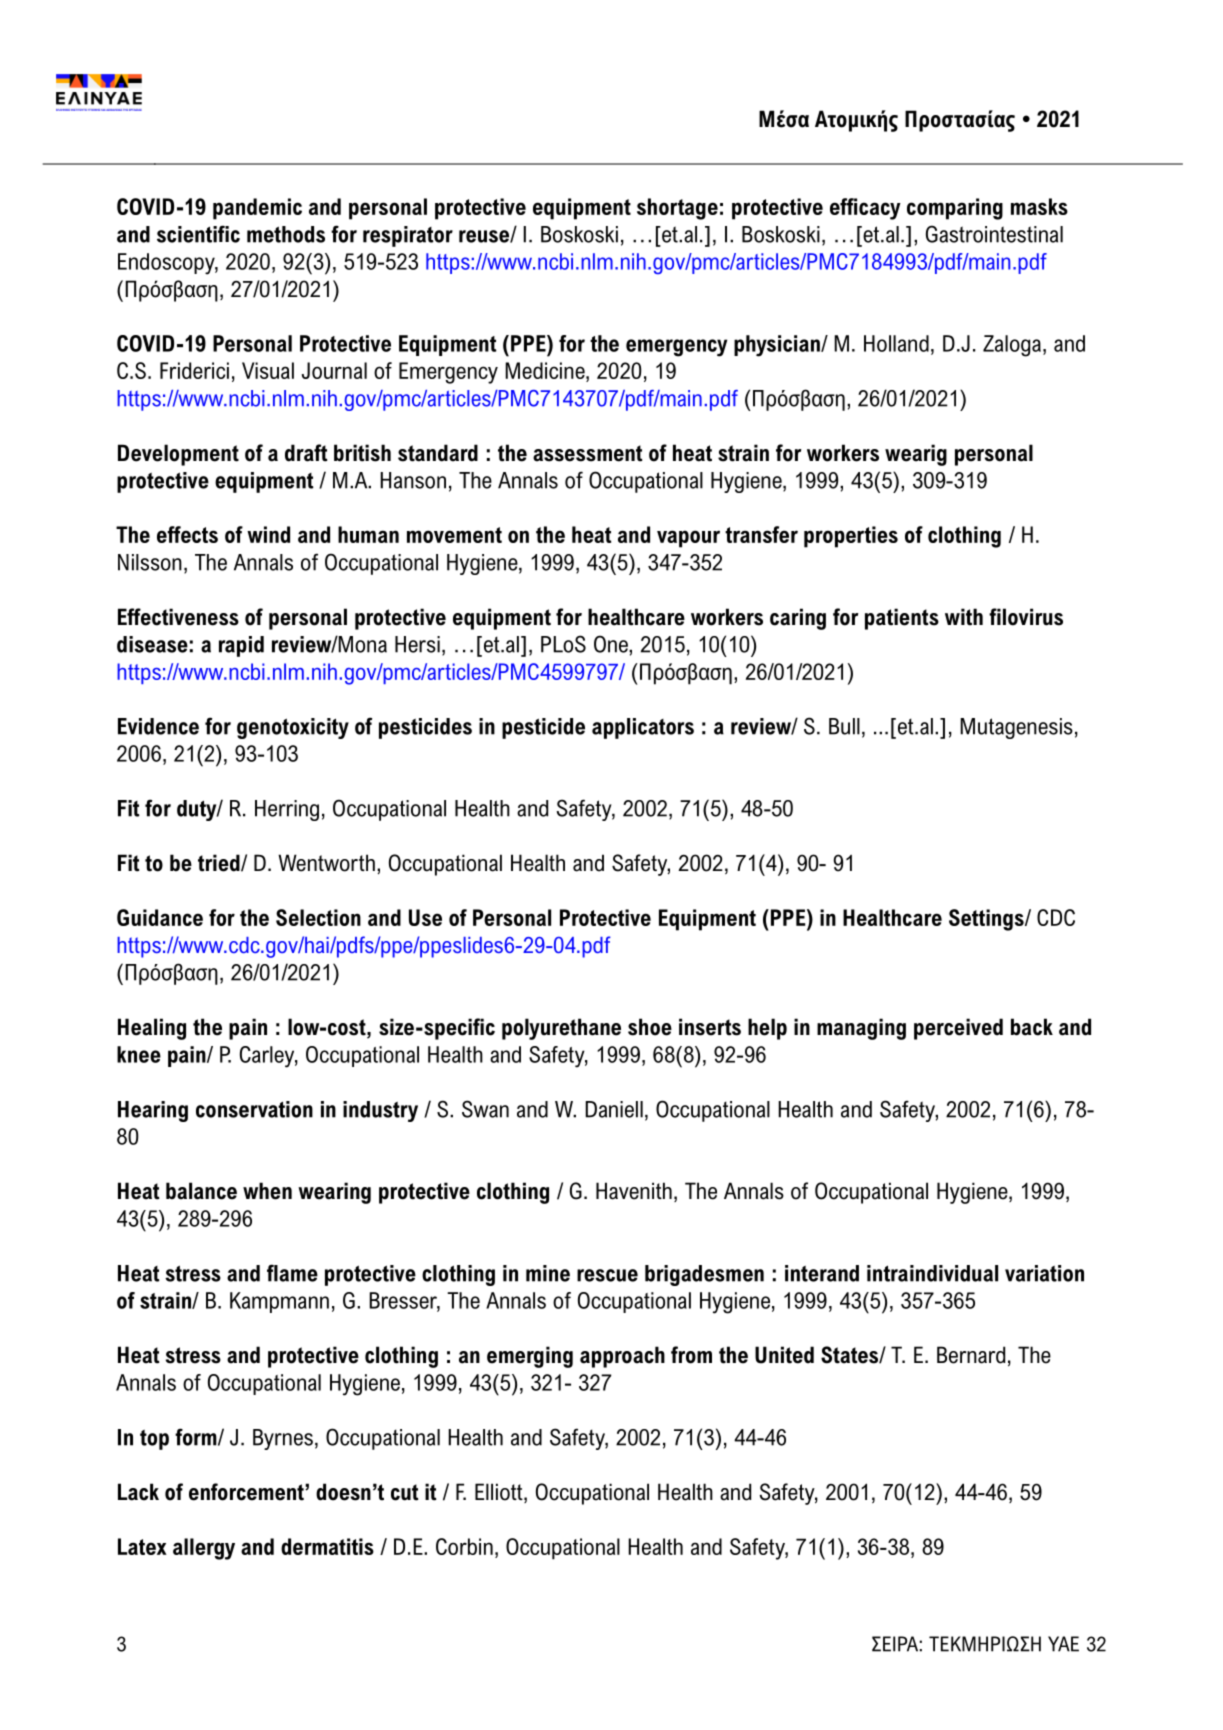 This document has height=1730, width=1223. I want to click on Healing, so click(152, 1029).
